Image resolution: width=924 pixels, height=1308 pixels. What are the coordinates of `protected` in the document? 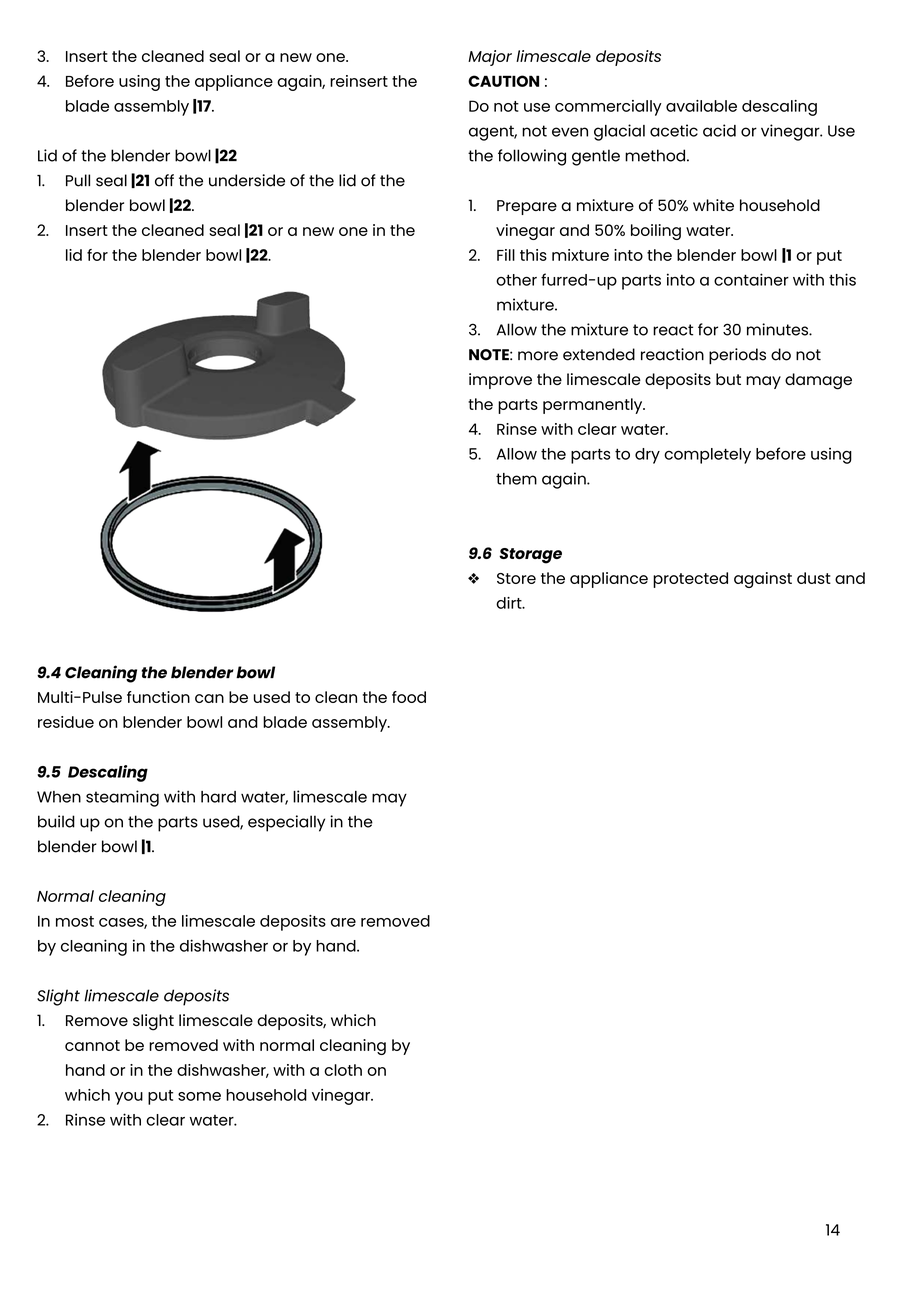 It's located at (690, 580).
